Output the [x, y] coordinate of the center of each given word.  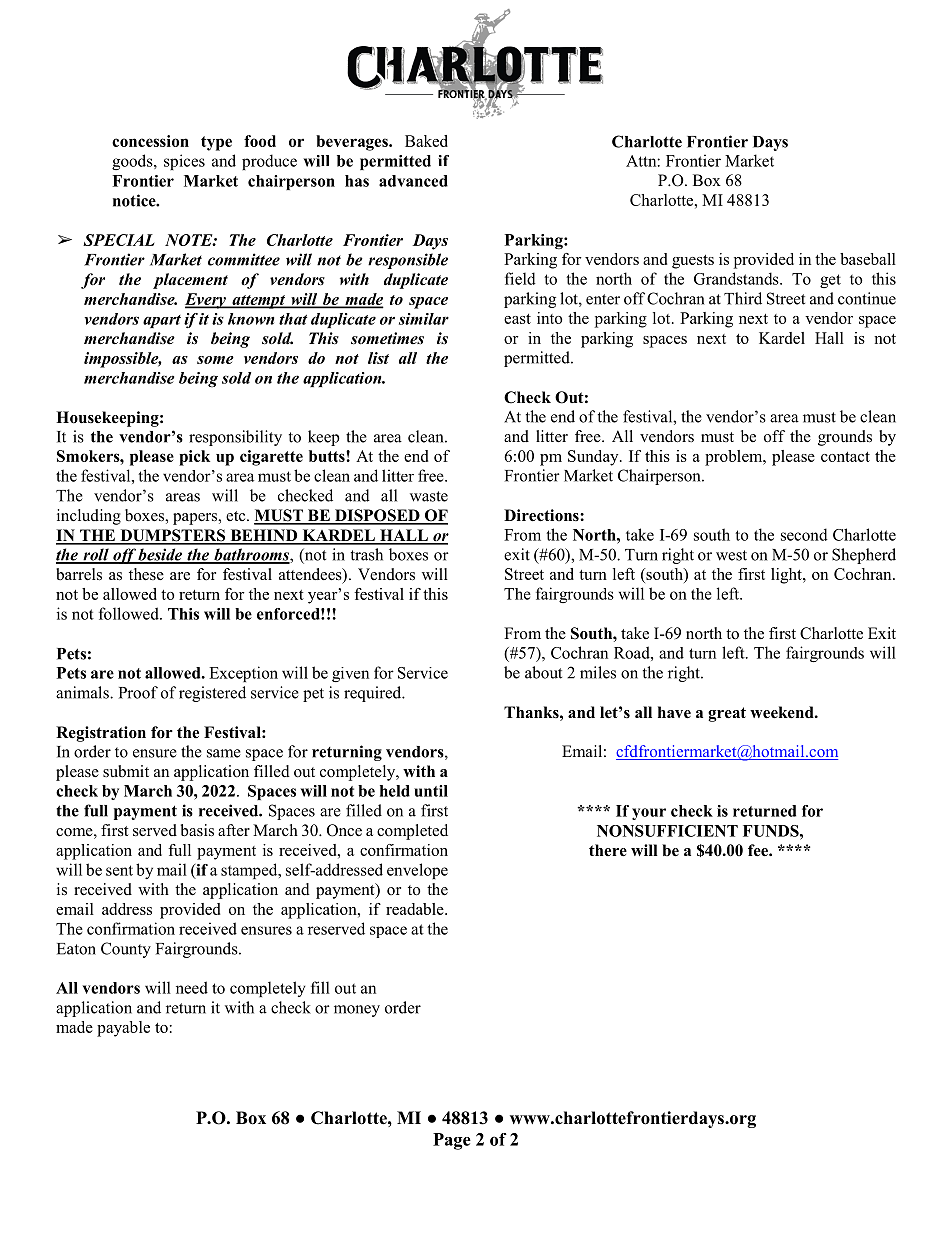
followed [130, 613]
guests [693, 262]
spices [184, 162]
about [543, 672]
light [787, 576]
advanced [413, 181]
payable [123, 1029]
